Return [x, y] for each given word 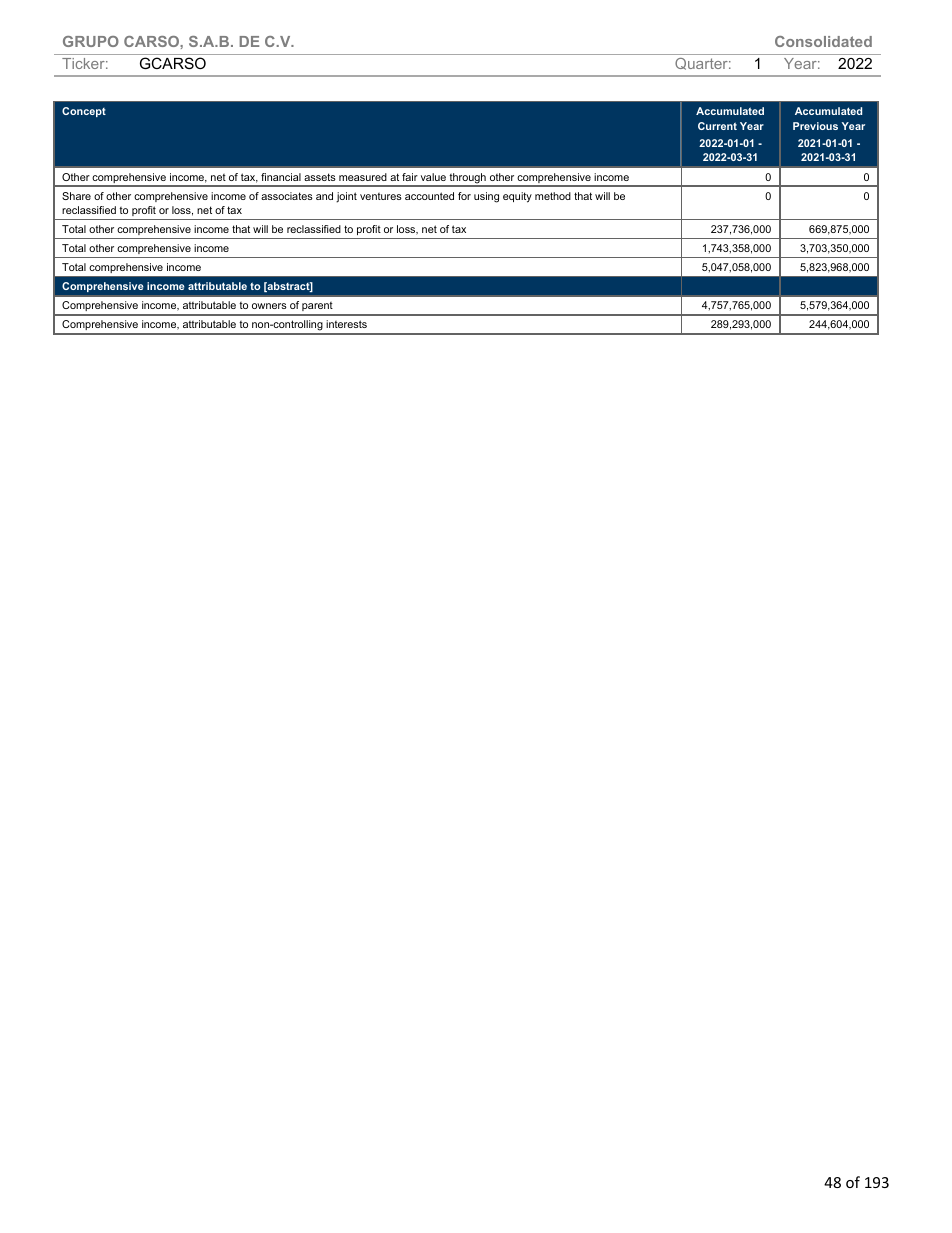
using [486, 197]
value [433, 177]
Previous [815, 126]
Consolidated [823, 41]
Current [717, 126]
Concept [84, 112]
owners [269, 306]
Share [76, 196]
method [553, 196]
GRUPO [91, 41]
